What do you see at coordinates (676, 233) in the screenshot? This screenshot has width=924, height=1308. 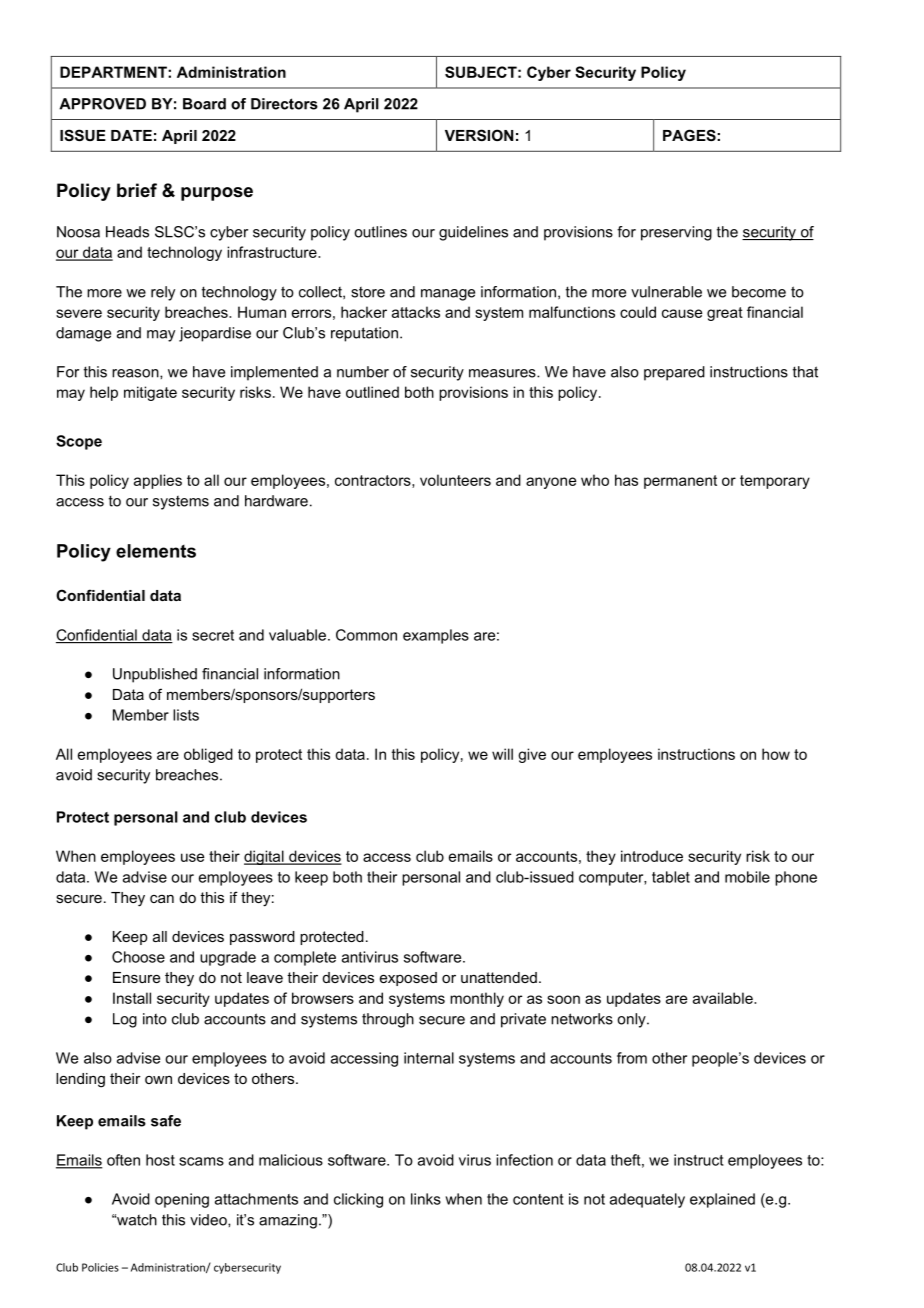 I see `preserving` at bounding box center [676, 233].
